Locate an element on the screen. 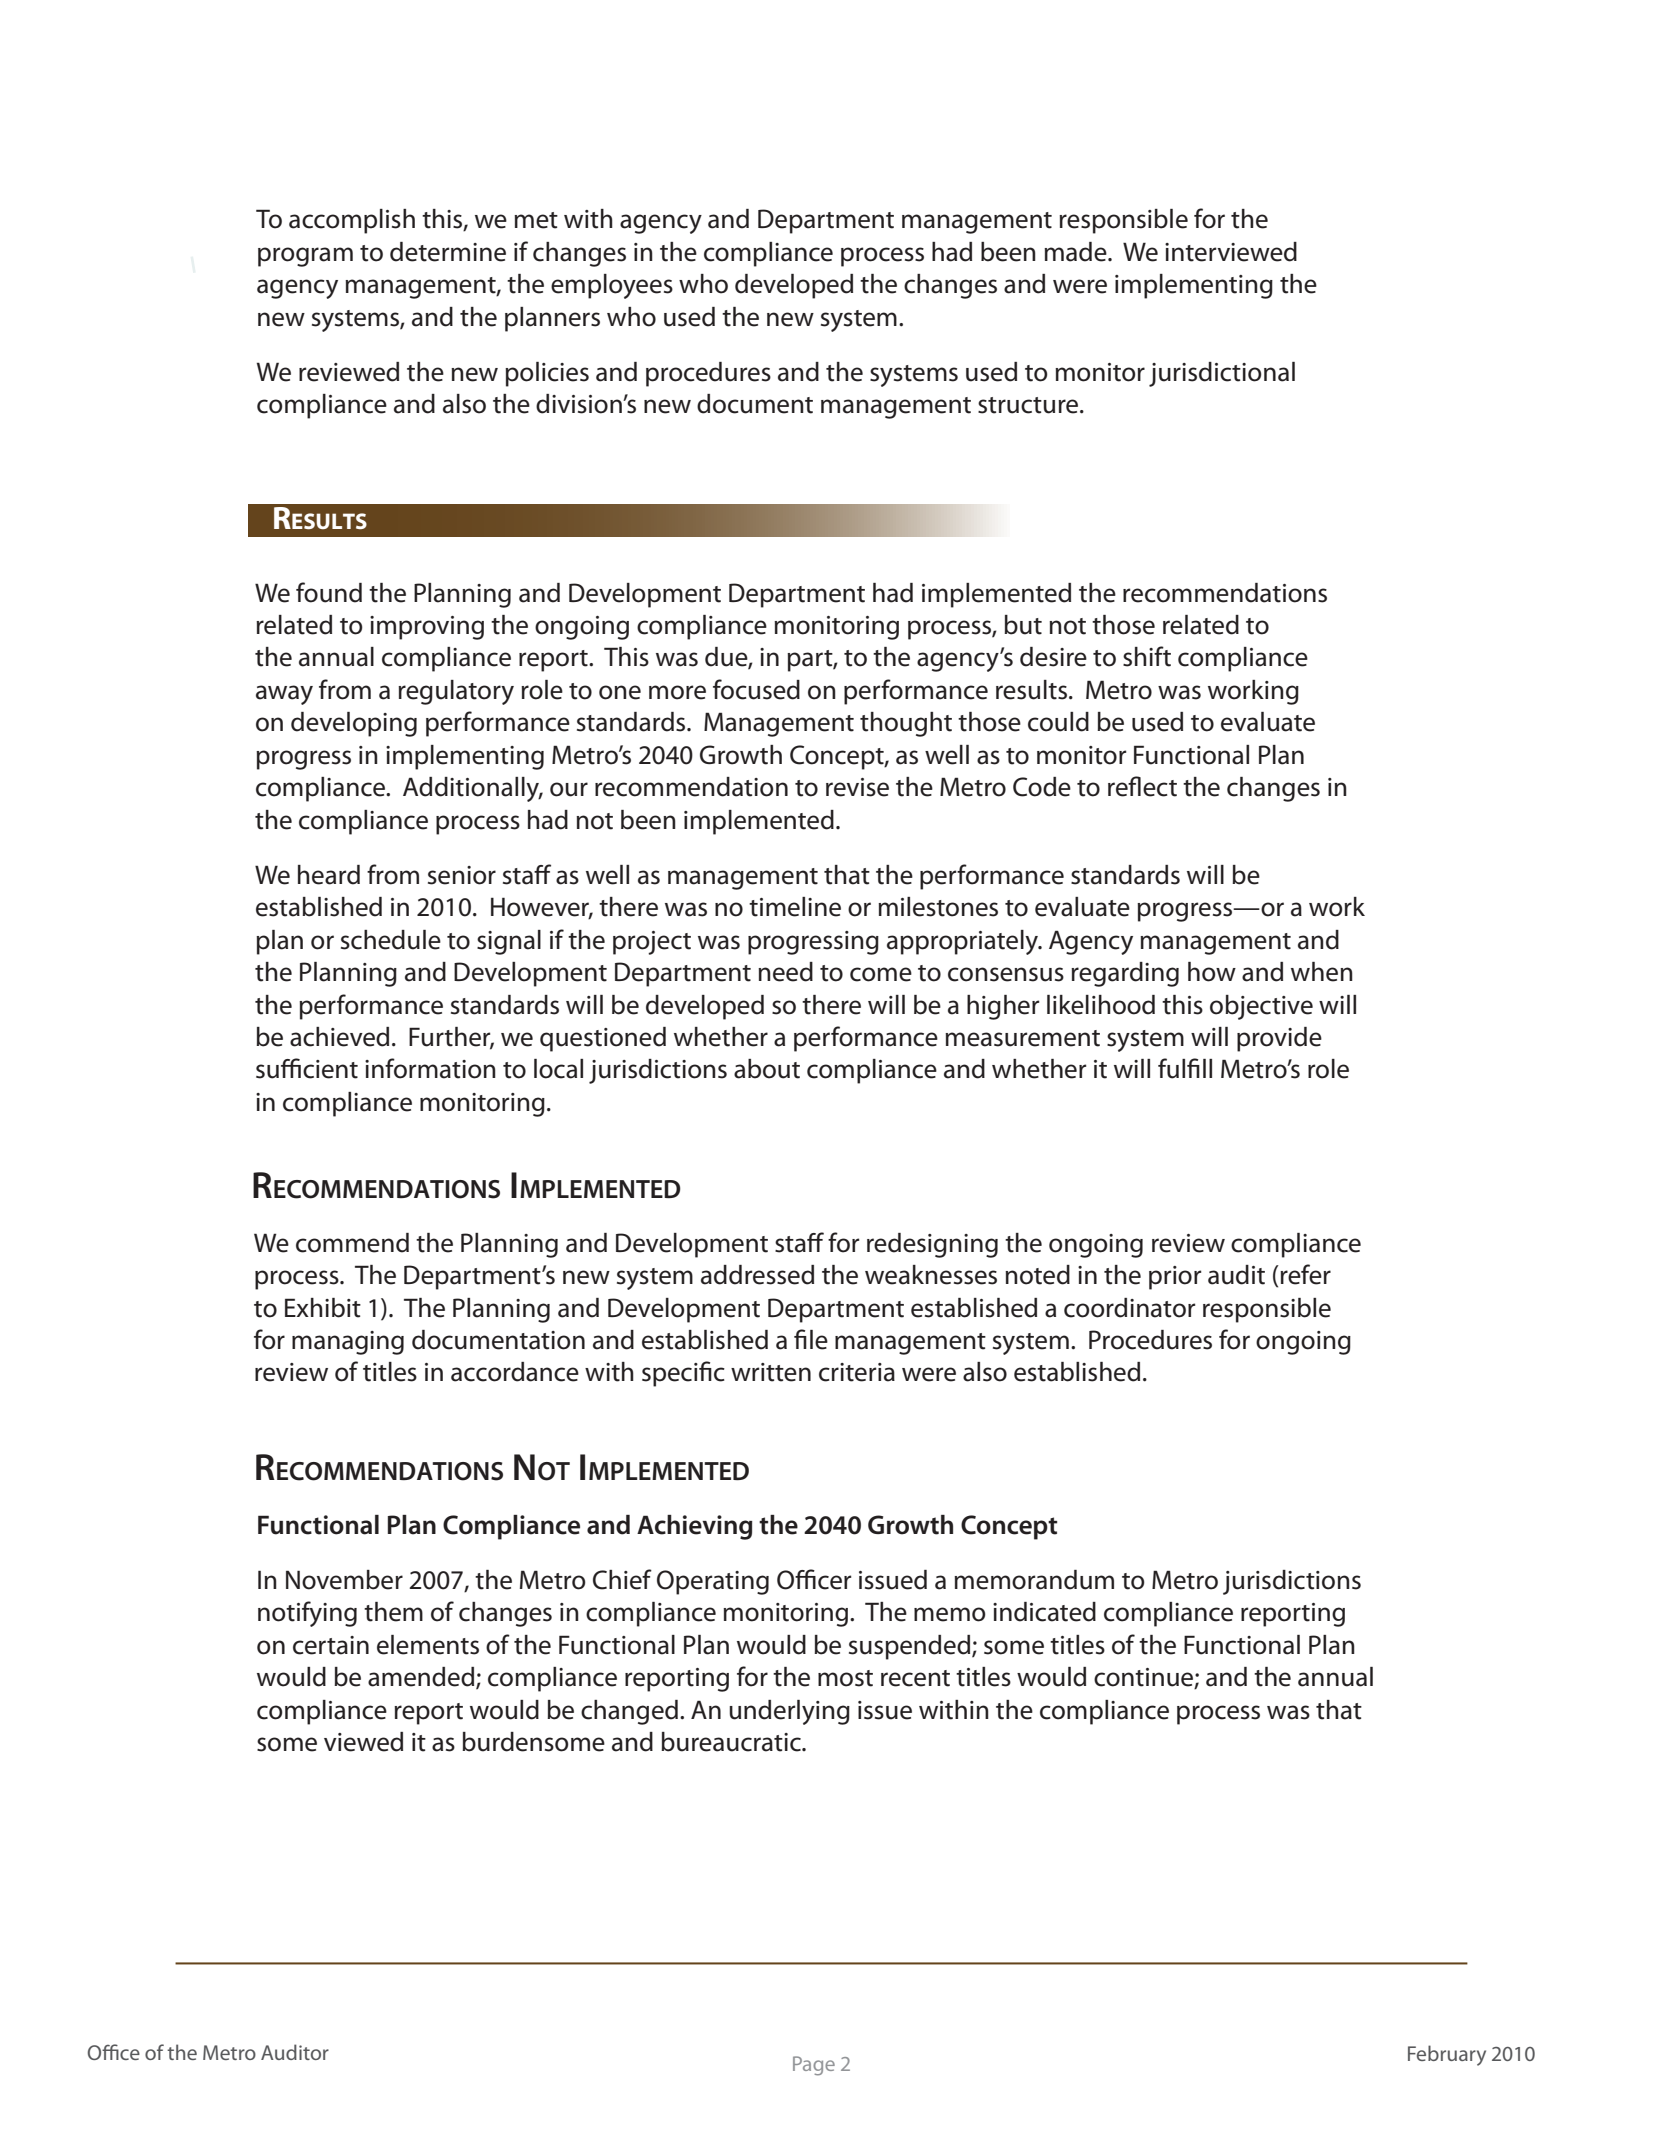  made is located at coordinates (1076, 252).
